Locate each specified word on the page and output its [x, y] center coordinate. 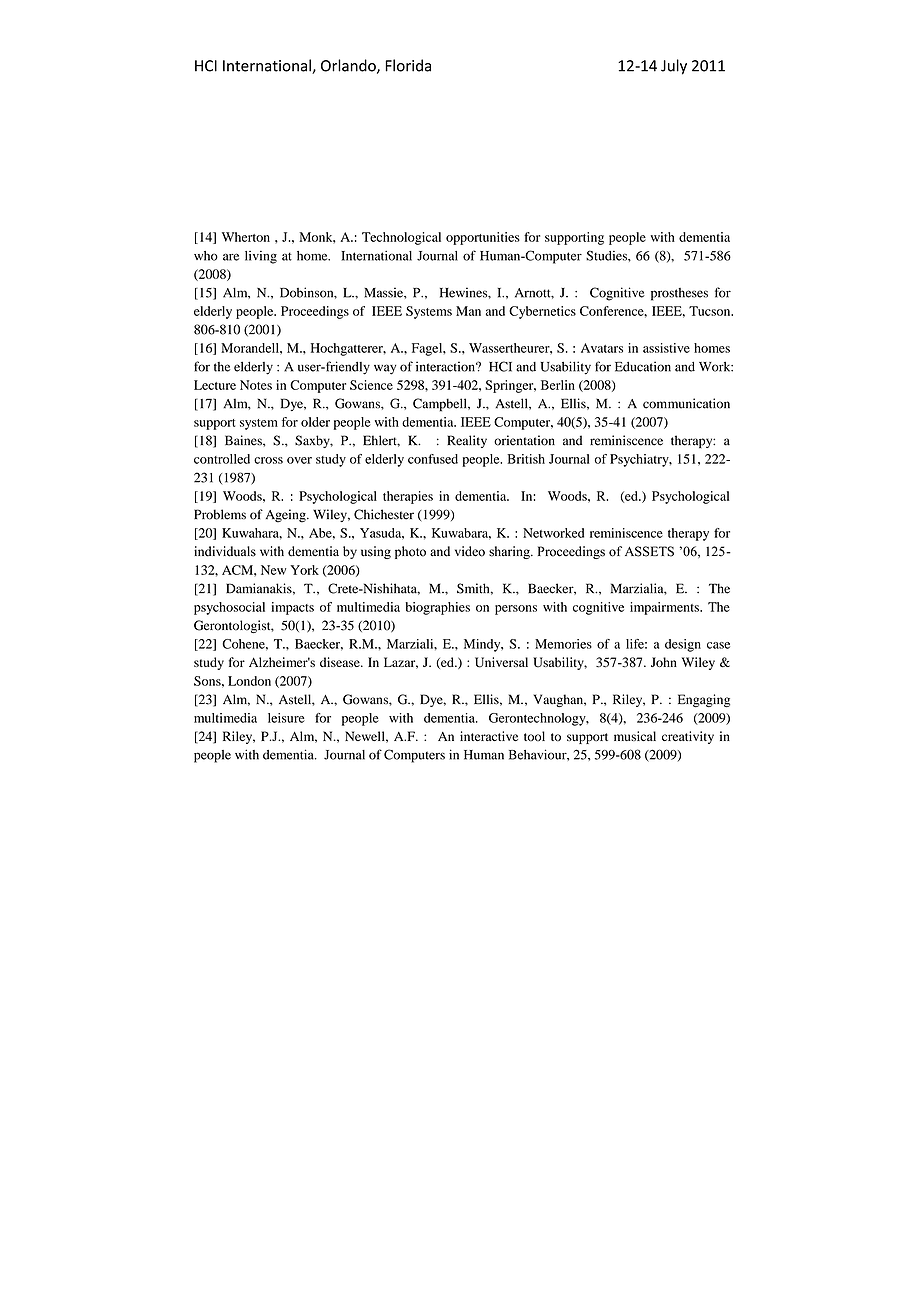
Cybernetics [542, 312]
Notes [256, 385]
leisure [286, 718]
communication [686, 403]
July [674, 67]
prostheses [679, 294]
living [261, 257]
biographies [438, 608]
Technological [401, 238]
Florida [408, 65]
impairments [665, 608]
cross [268, 460]
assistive [666, 348]
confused [433, 459]
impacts [292, 608]
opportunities [483, 238]
